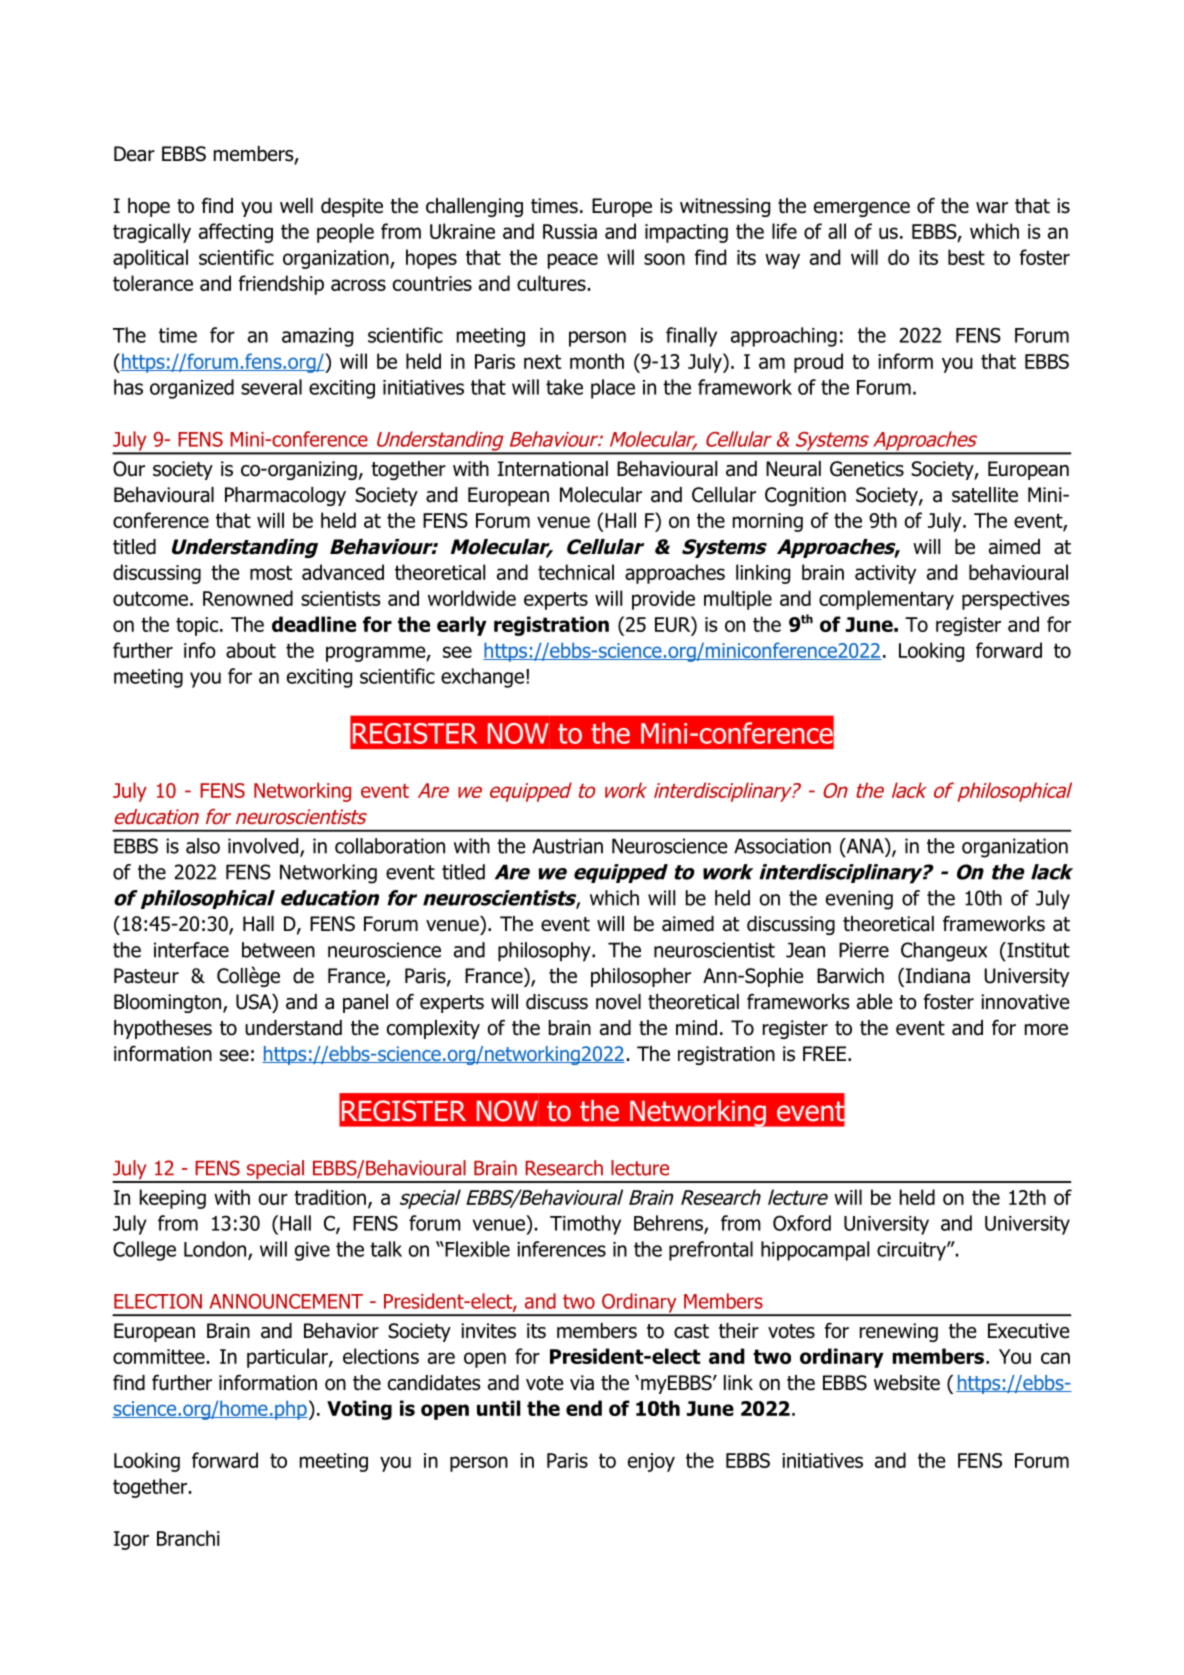 The width and height of the image is (1184, 1675). Describe the element at coordinates (802, 1223) in the image. I see `Oxford` at that location.
